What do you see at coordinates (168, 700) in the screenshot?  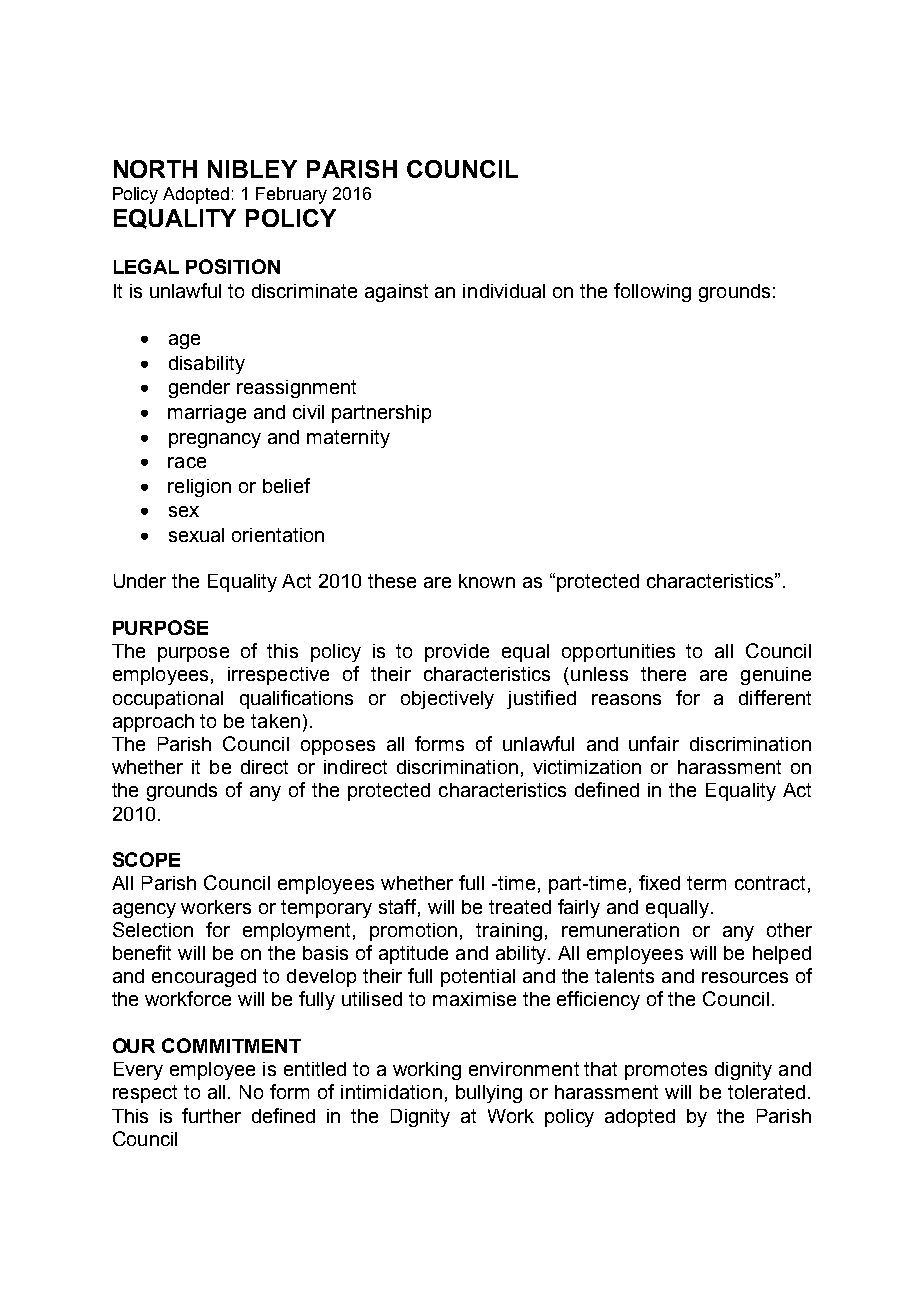 I see `occupational` at bounding box center [168, 700].
